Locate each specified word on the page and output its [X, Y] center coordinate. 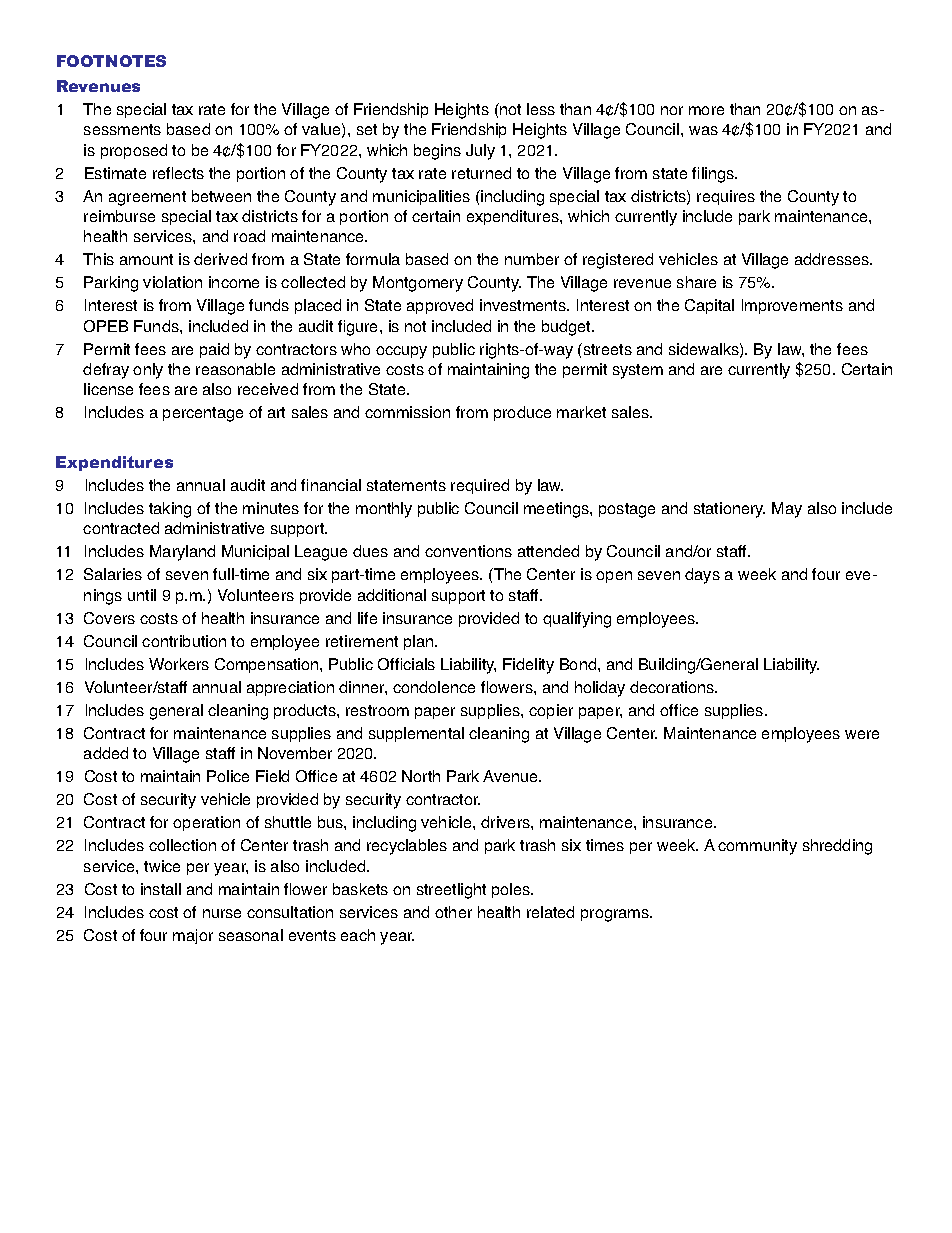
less [541, 109]
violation [172, 282]
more [706, 110]
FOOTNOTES [111, 61]
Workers [179, 664]
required [480, 486]
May [787, 510]
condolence [434, 687]
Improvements [792, 306]
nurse [222, 913]
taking [170, 510]
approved [440, 306]
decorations [673, 687]
